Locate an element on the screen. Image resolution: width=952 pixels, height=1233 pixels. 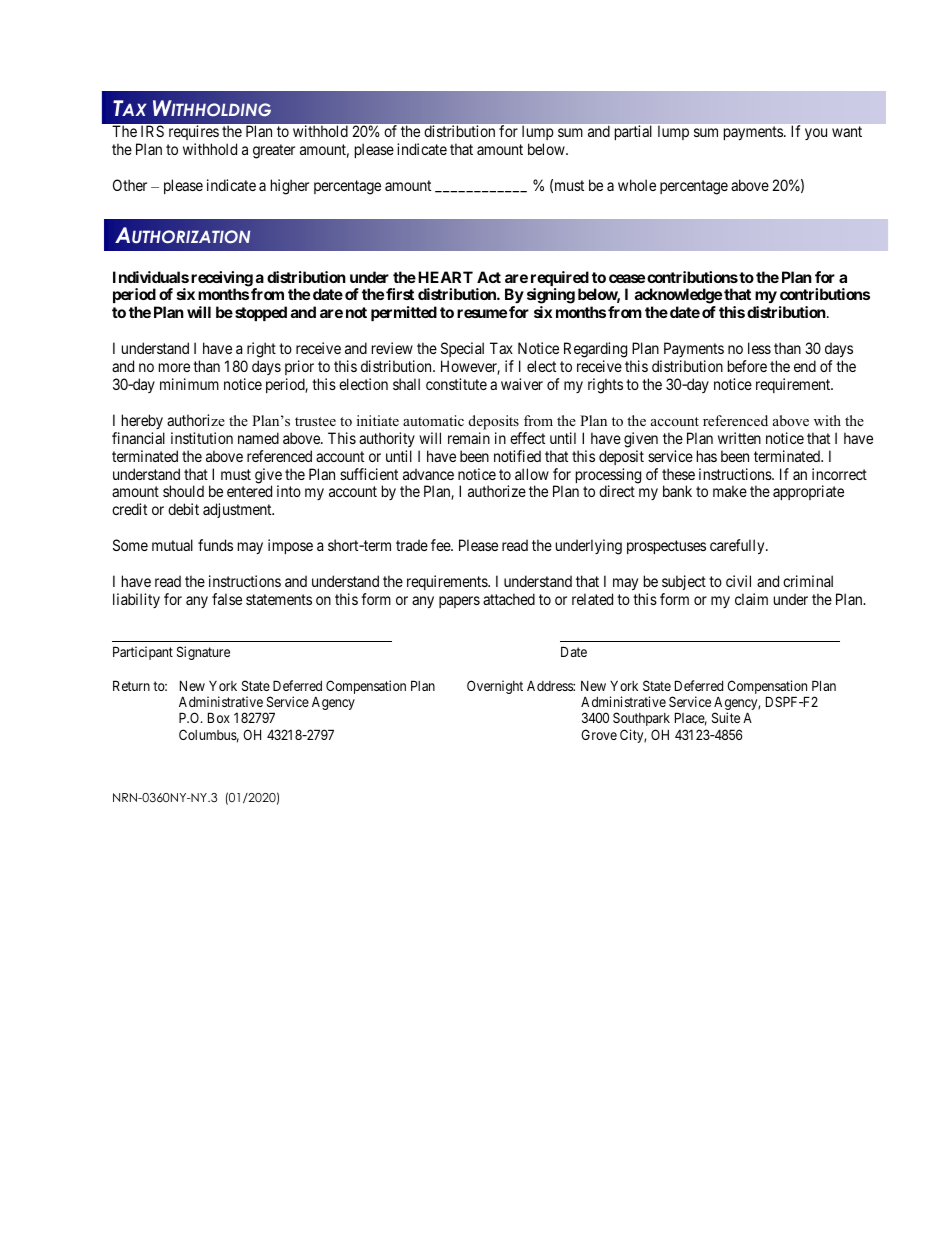
attached is located at coordinates (509, 599).
